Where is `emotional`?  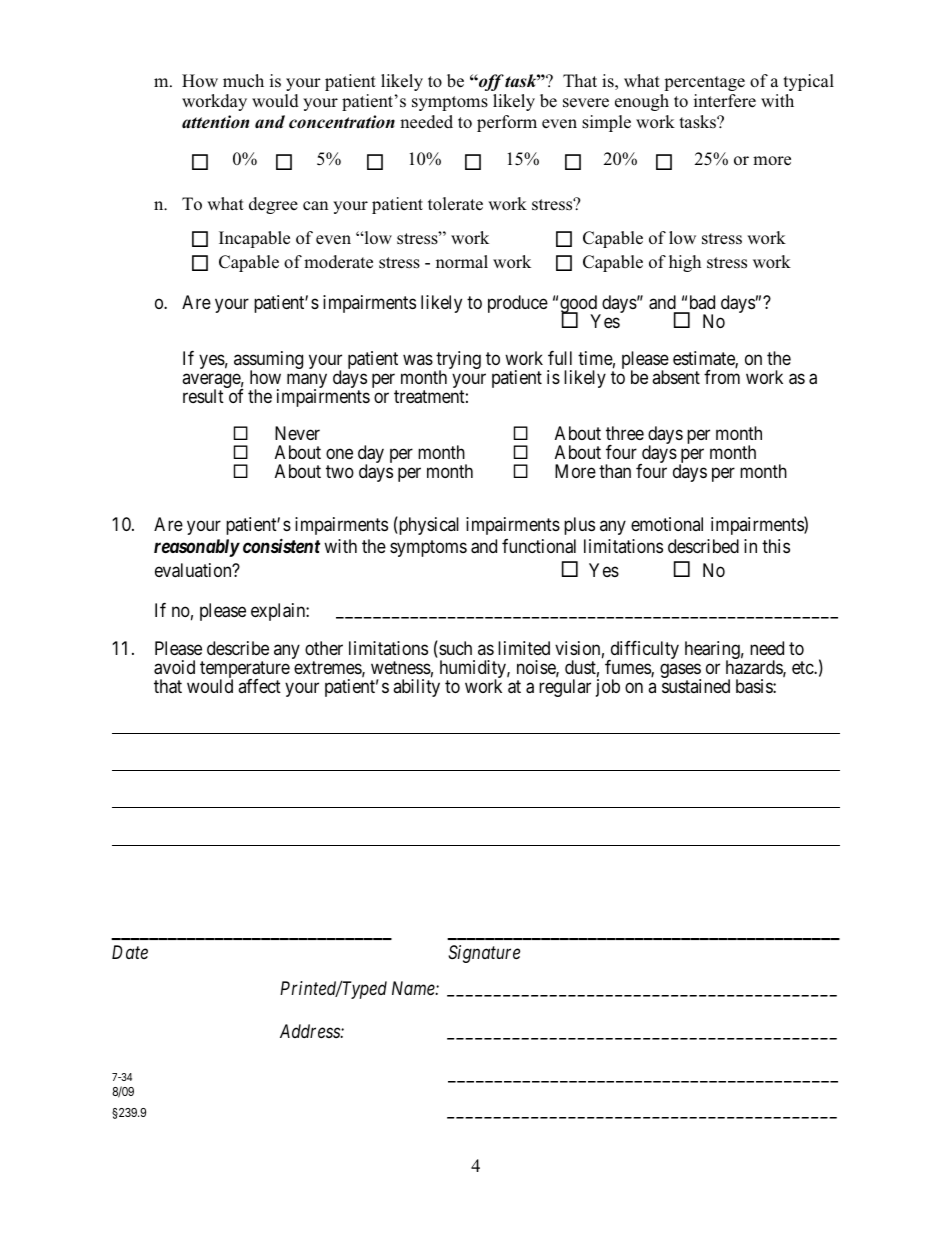
emotional is located at coordinates (667, 524).
